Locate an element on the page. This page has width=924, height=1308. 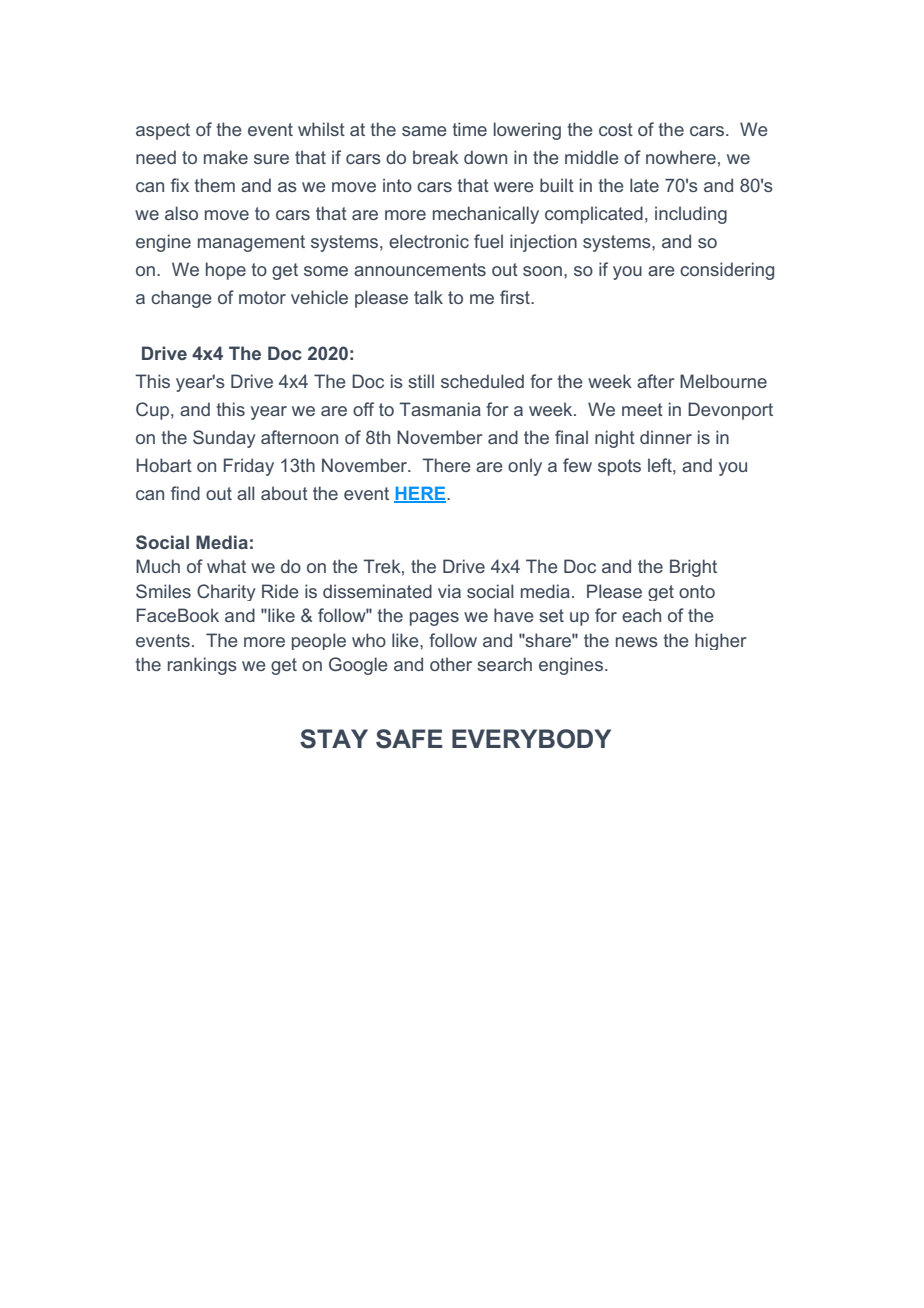
cost is located at coordinates (616, 129).
